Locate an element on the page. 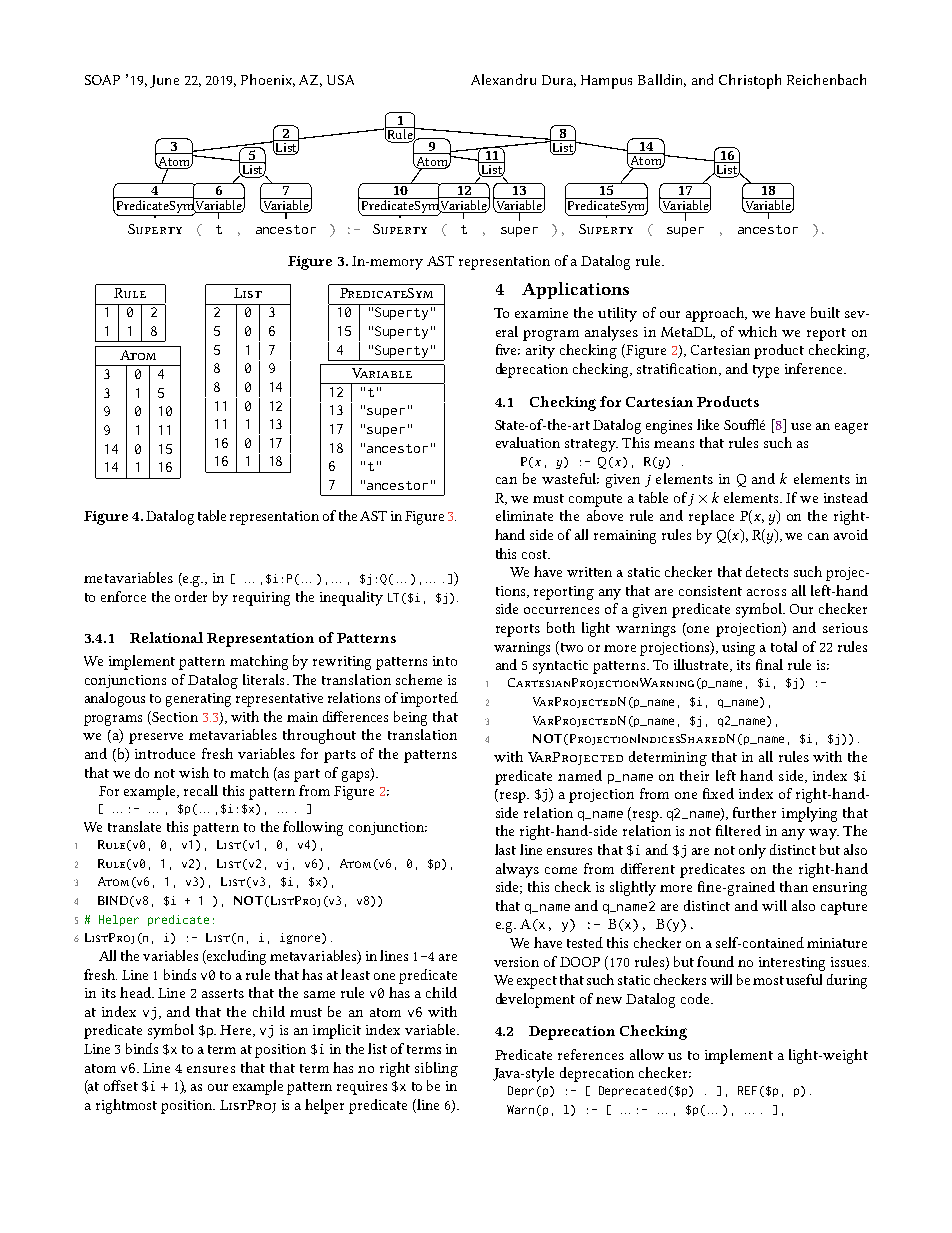 The height and width of the document is (1233, 952). order is located at coordinates (191, 596).
